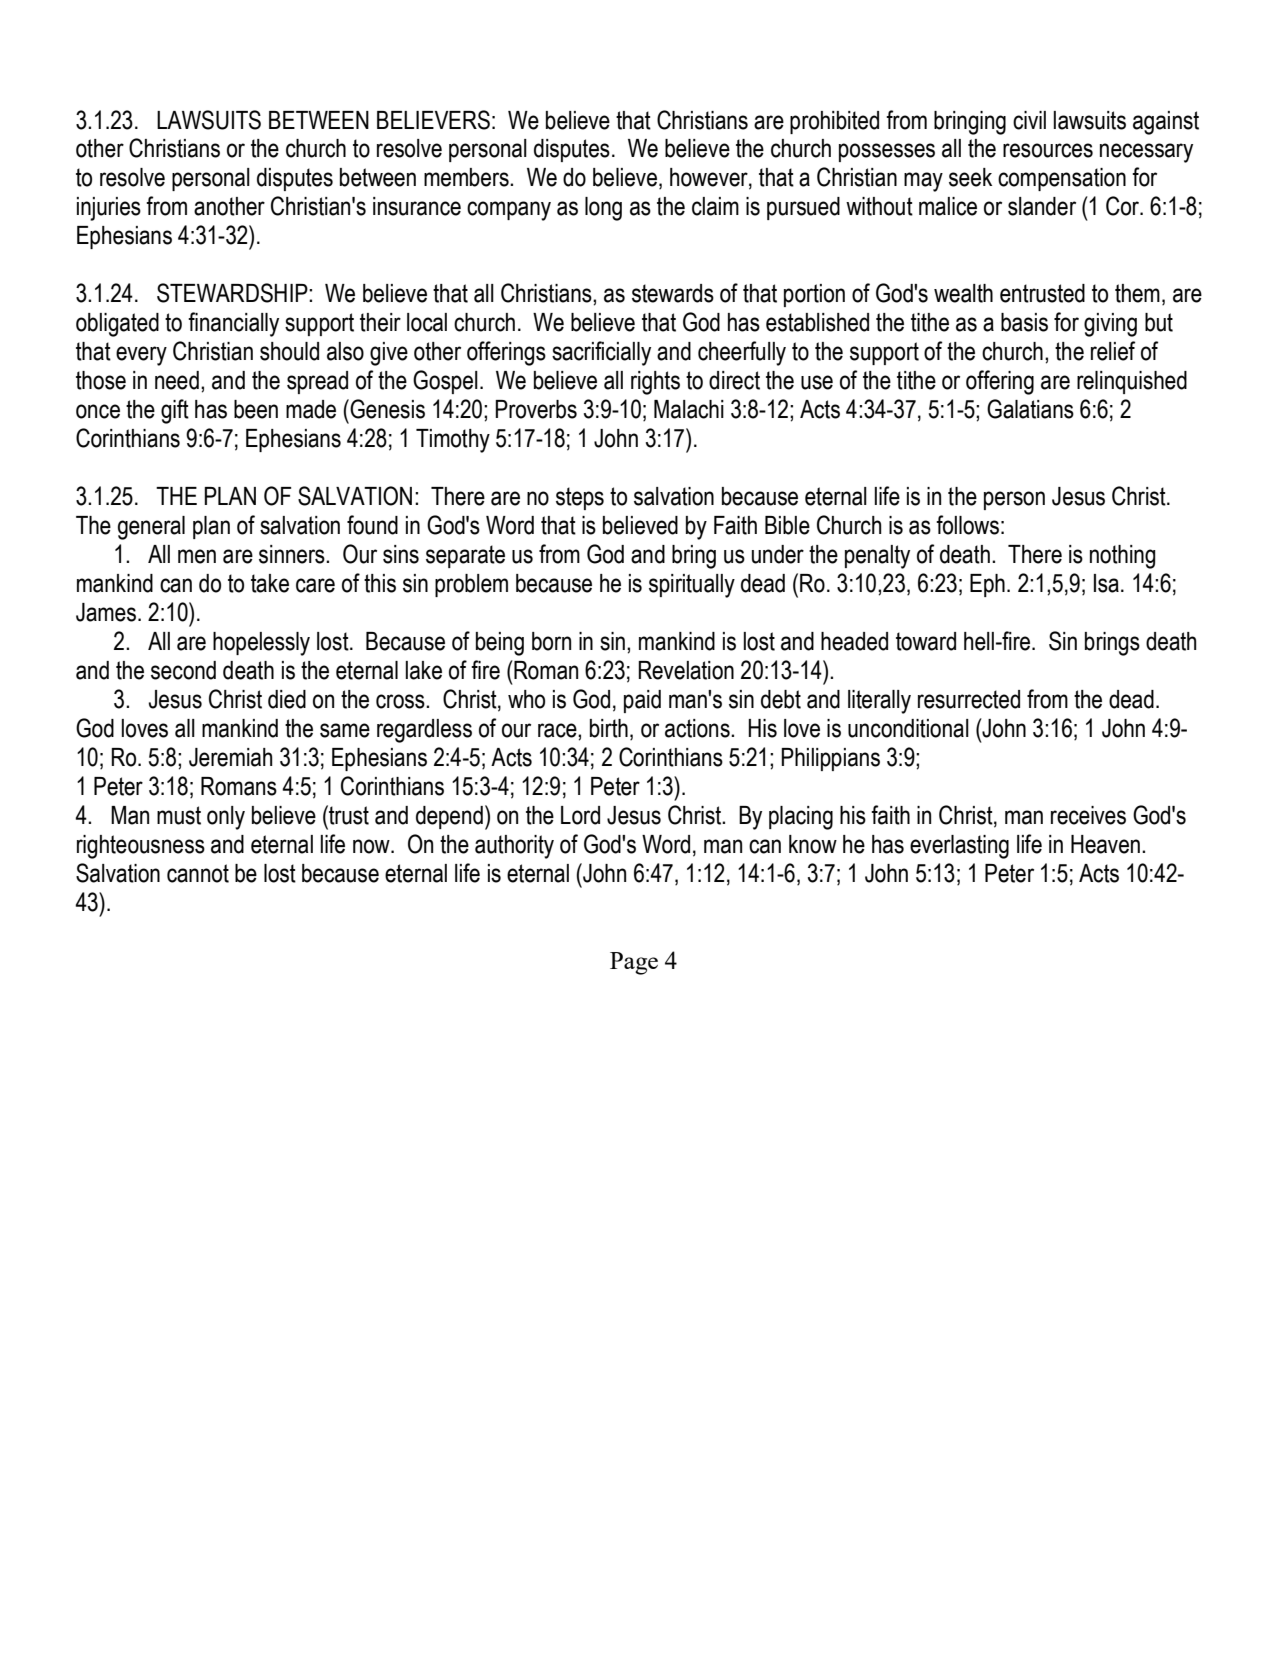  Describe the element at coordinates (197, 556) in the document. I see `men` at that location.
